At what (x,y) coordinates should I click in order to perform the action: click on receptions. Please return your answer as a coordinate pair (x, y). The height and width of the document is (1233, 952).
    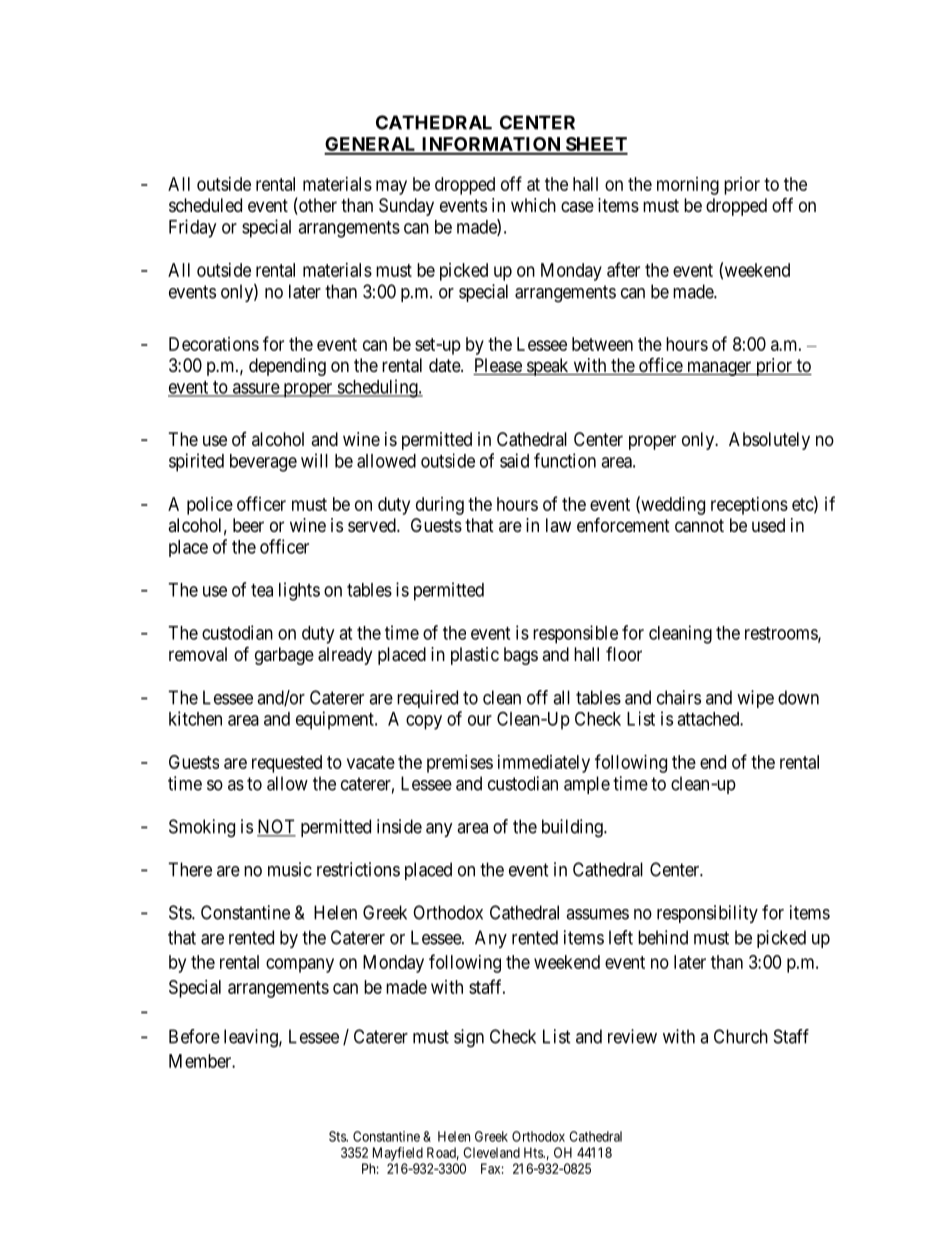
    Looking at the image, I should click on (749, 506).
